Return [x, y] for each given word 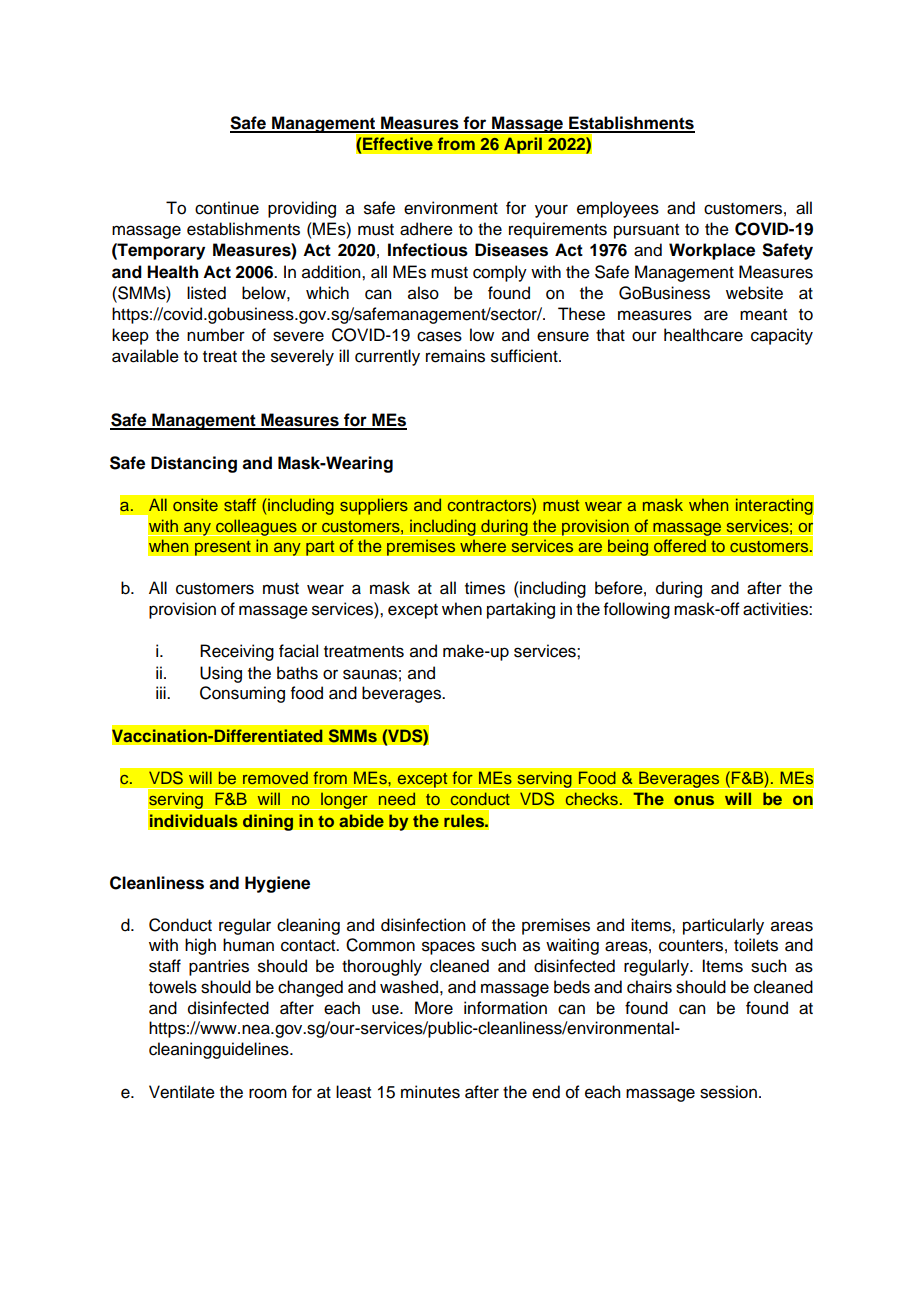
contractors [490, 504]
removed [275, 778]
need [397, 798]
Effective [398, 143]
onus [694, 800]
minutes [430, 1092]
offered [680, 545]
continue [227, 208]
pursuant [646, 231]
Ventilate [182, 1092]
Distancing [194, 464]
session [728, 1092]
